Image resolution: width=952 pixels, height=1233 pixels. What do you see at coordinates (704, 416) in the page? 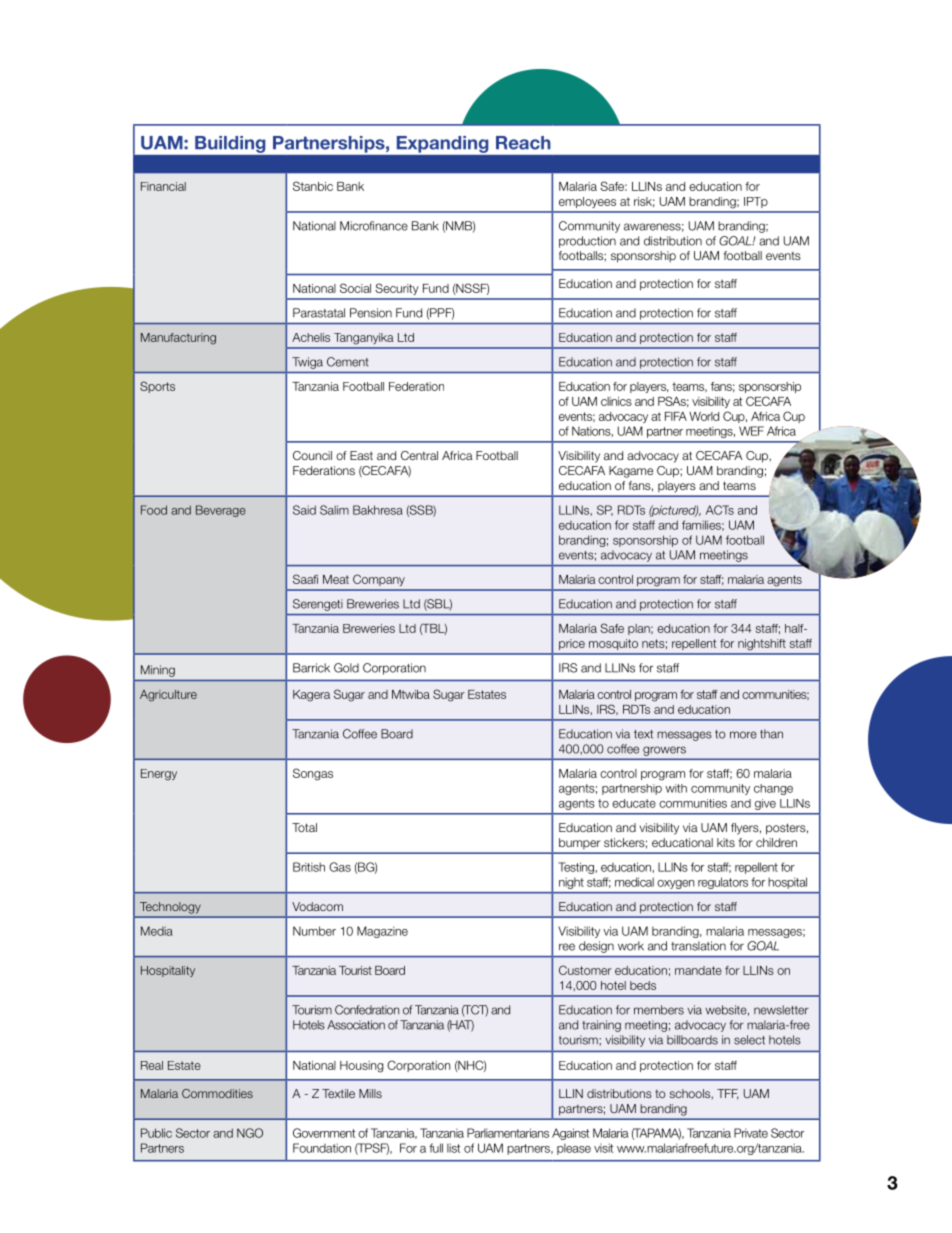
I see `World` at bounding box center [704, 416].
